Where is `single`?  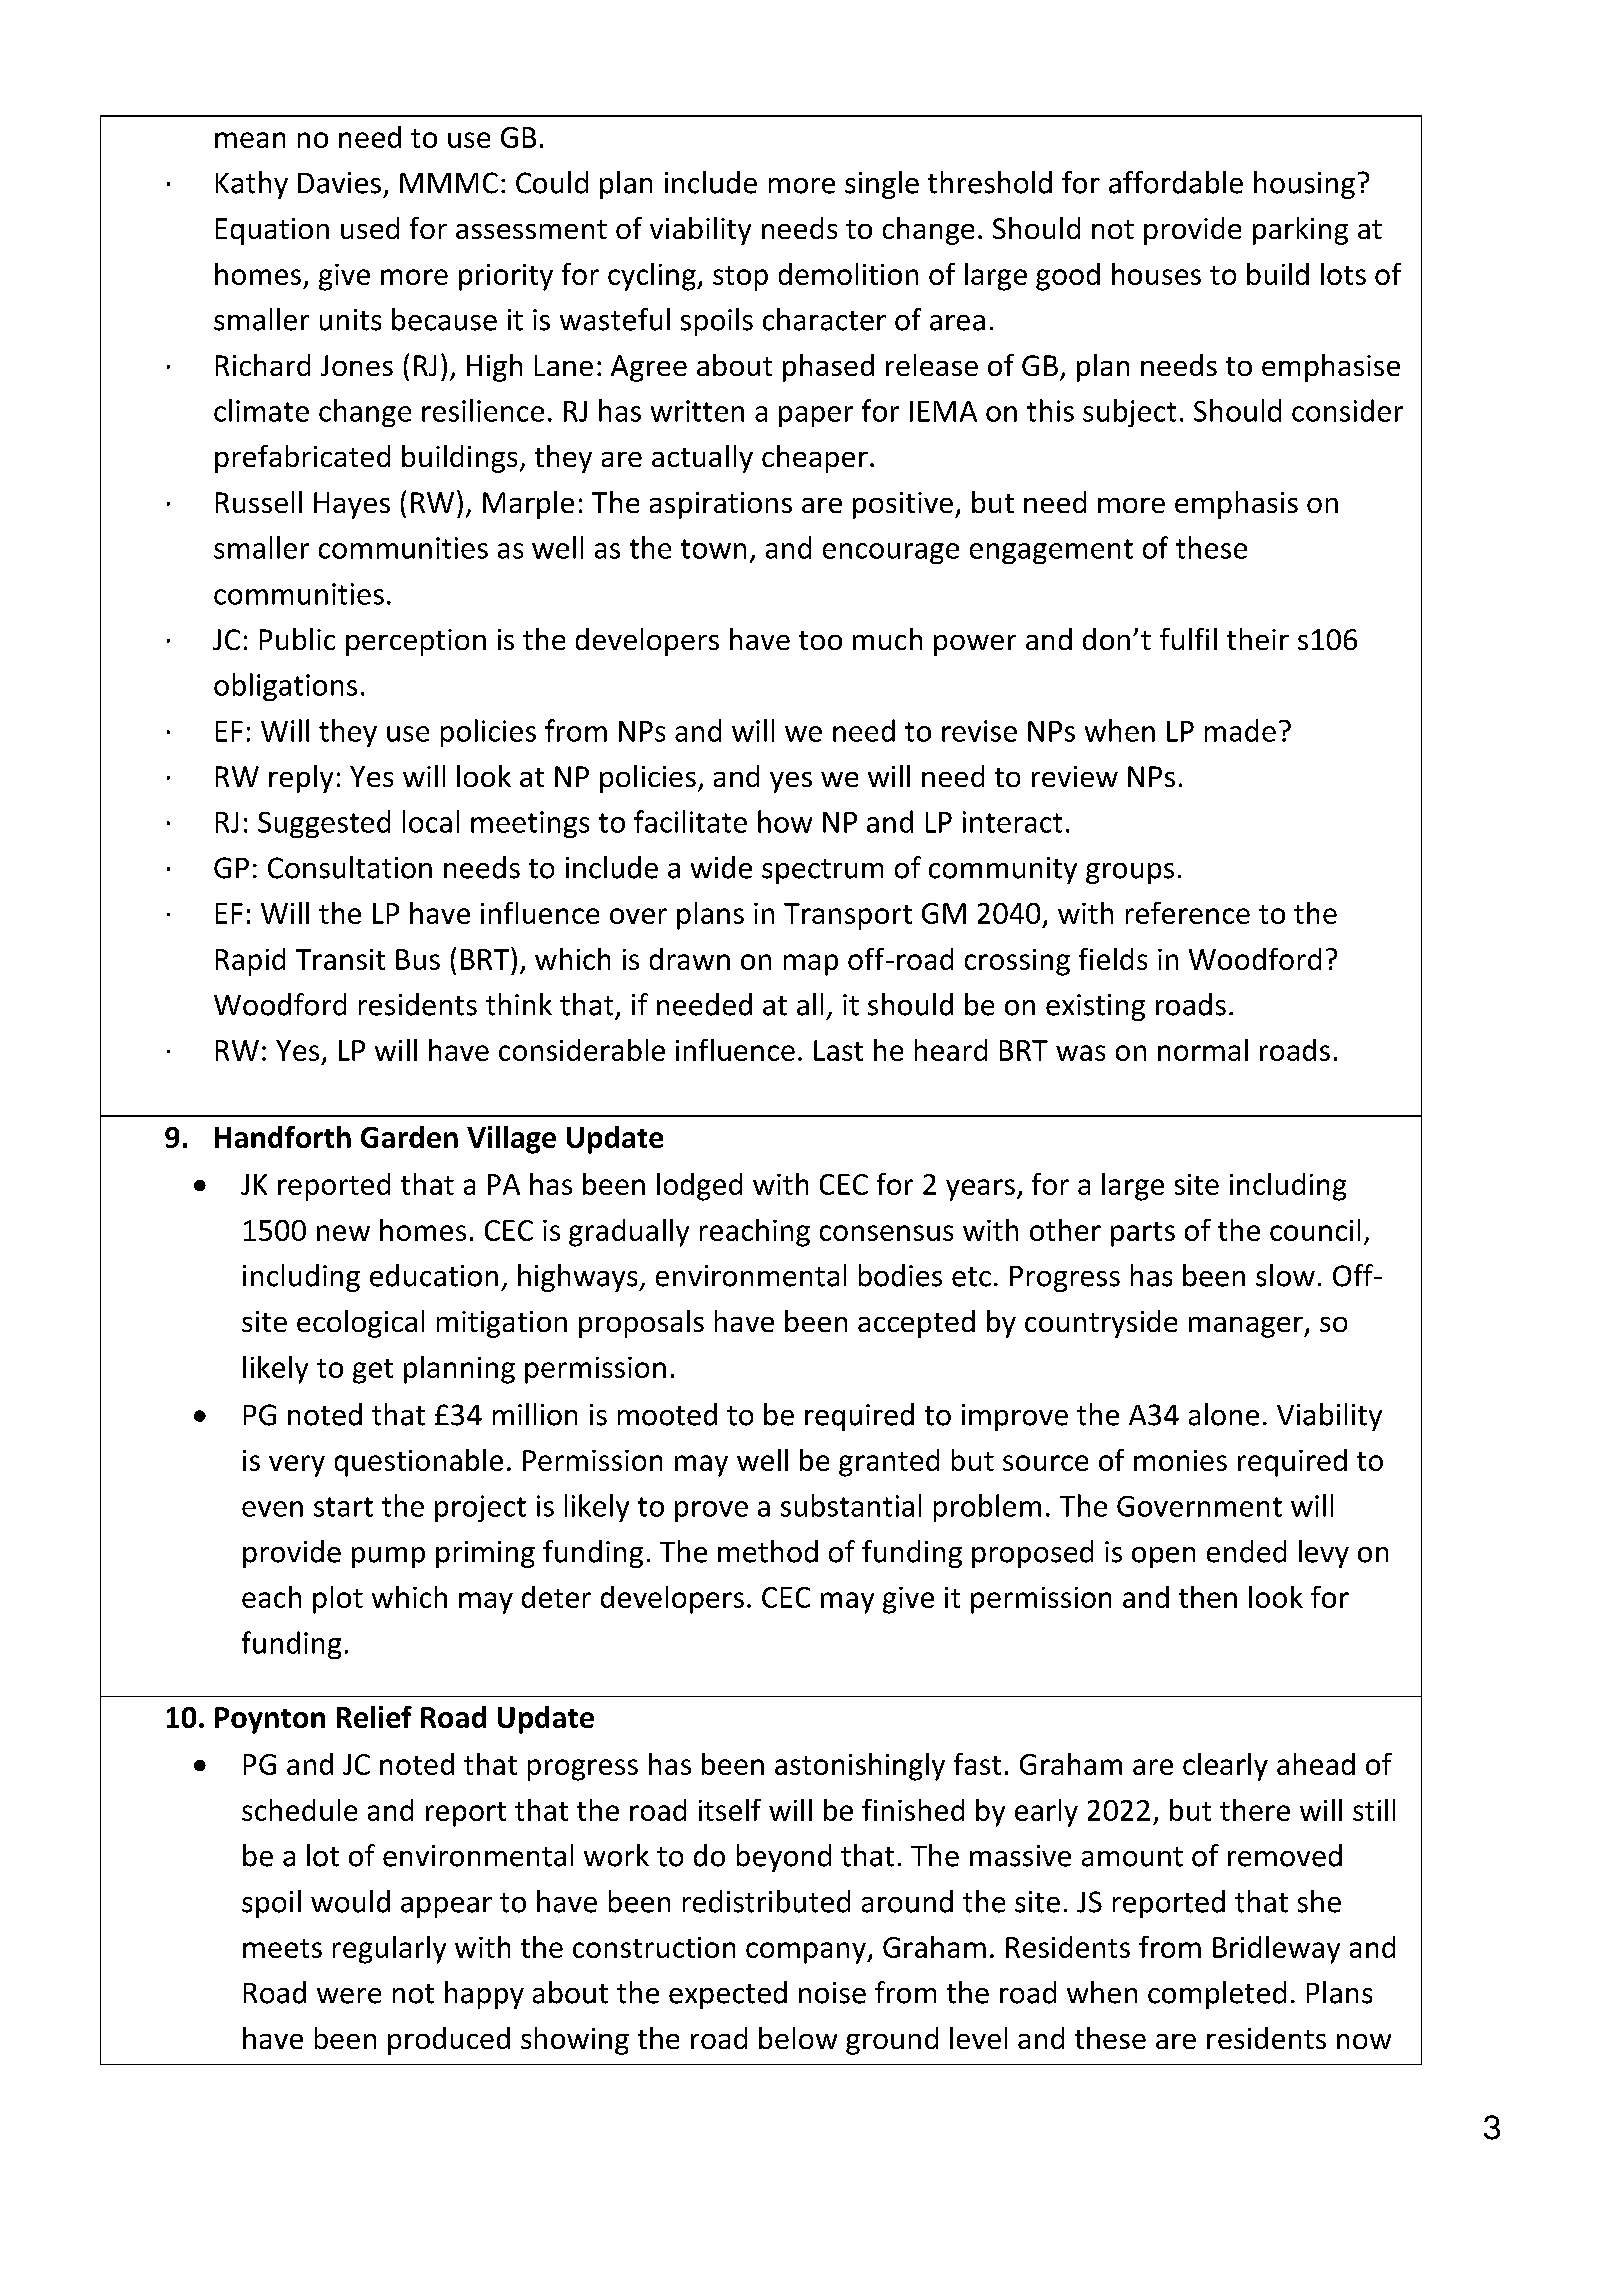
single is located at coordinates (882, 185).
